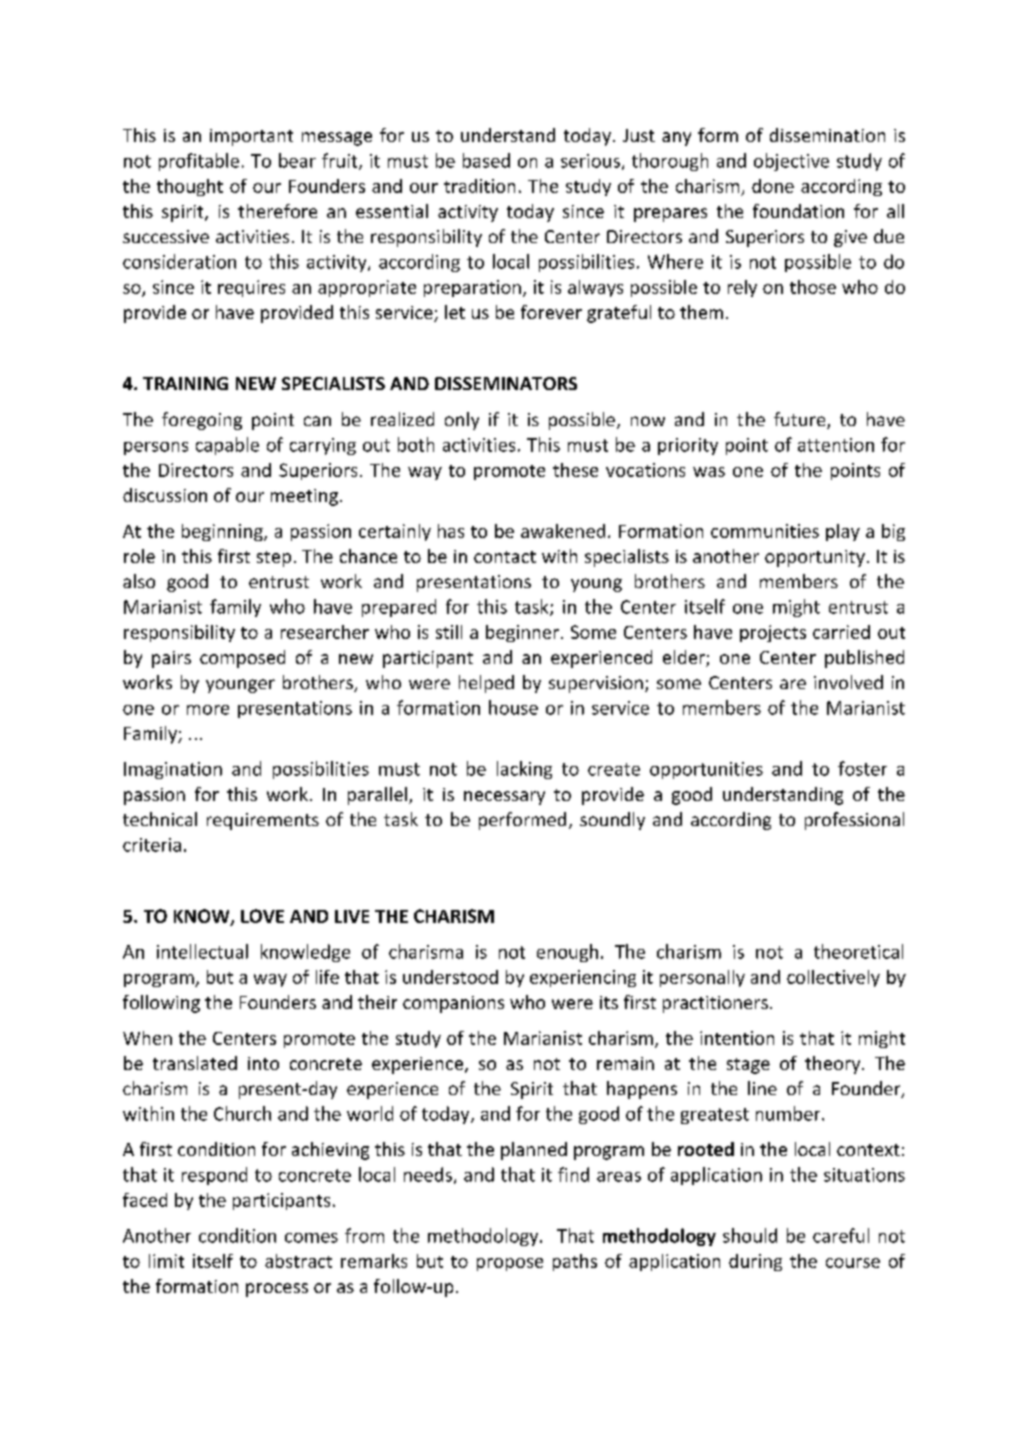  I want to click on more, so click(208, 710).
